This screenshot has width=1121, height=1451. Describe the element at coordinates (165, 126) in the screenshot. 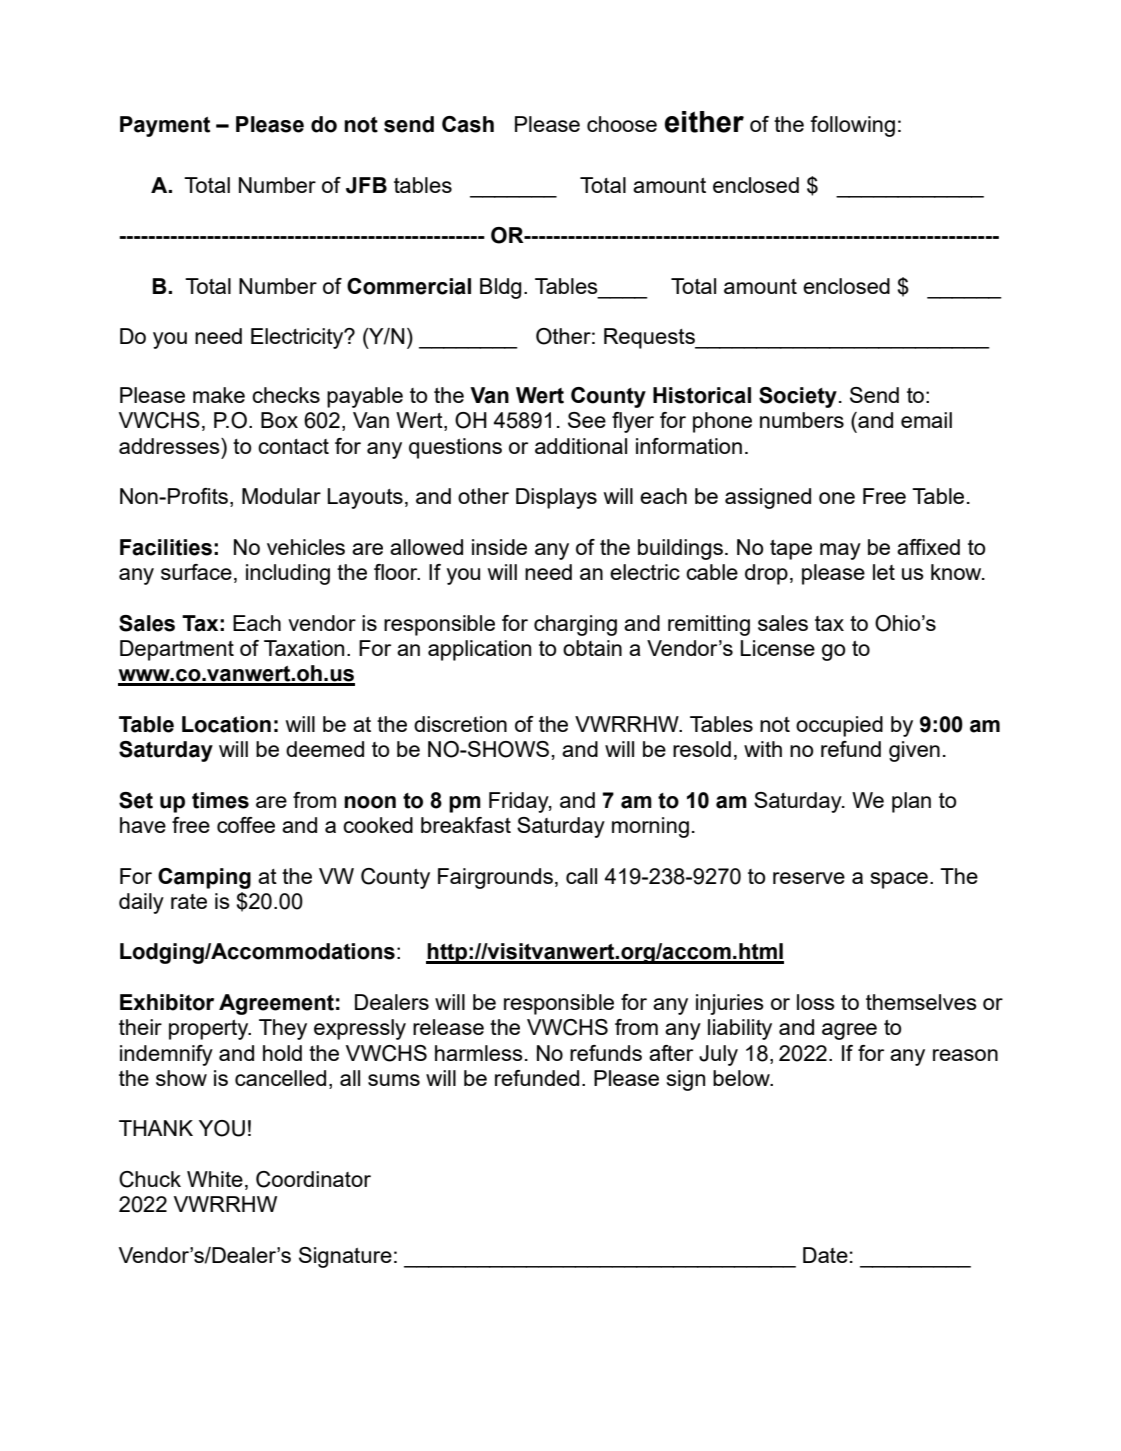

I see `Payment` at that location.
